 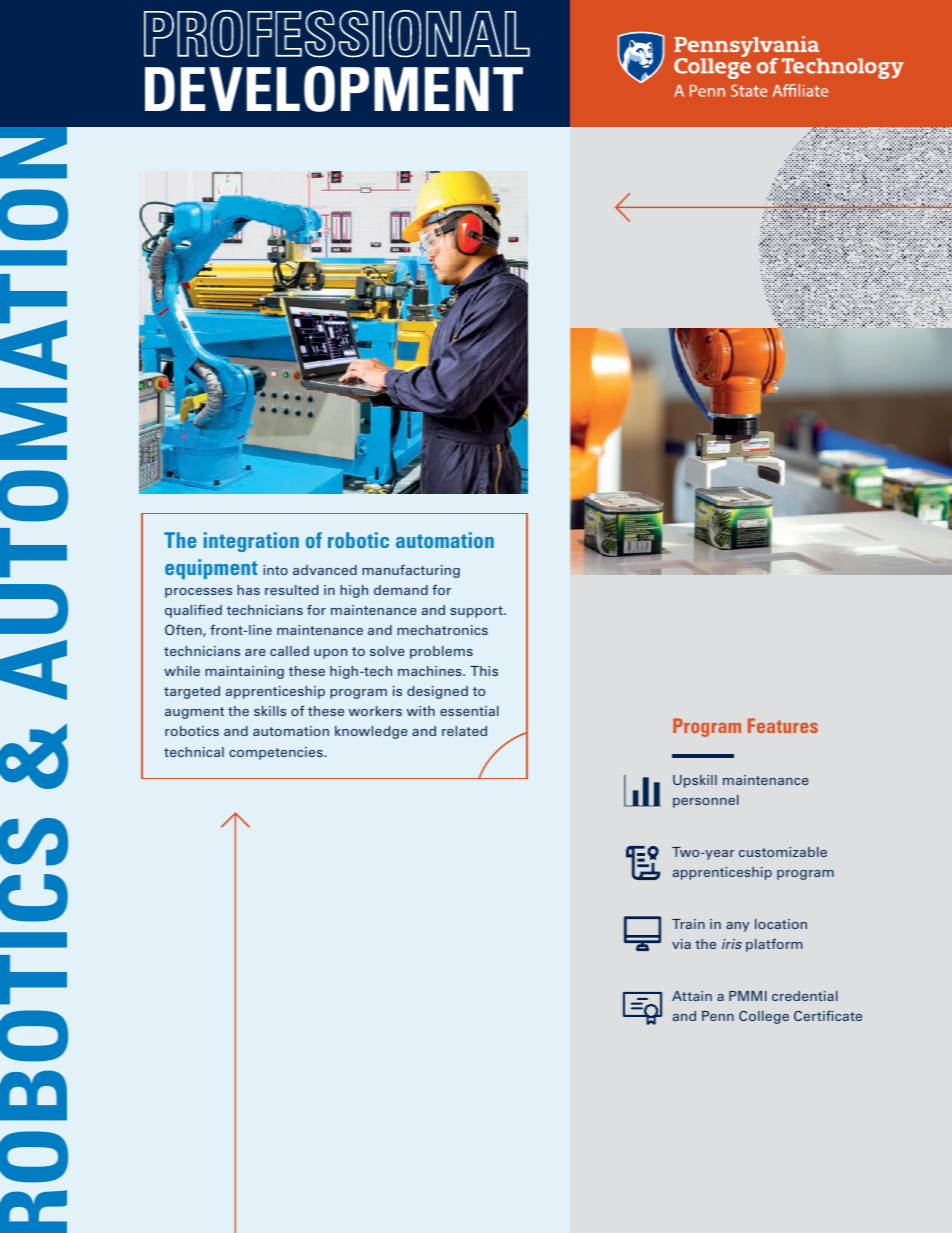 What do you see at coordinates (477, 612) in the screenshot?
I see `support` at bounding box center [477, 612].
